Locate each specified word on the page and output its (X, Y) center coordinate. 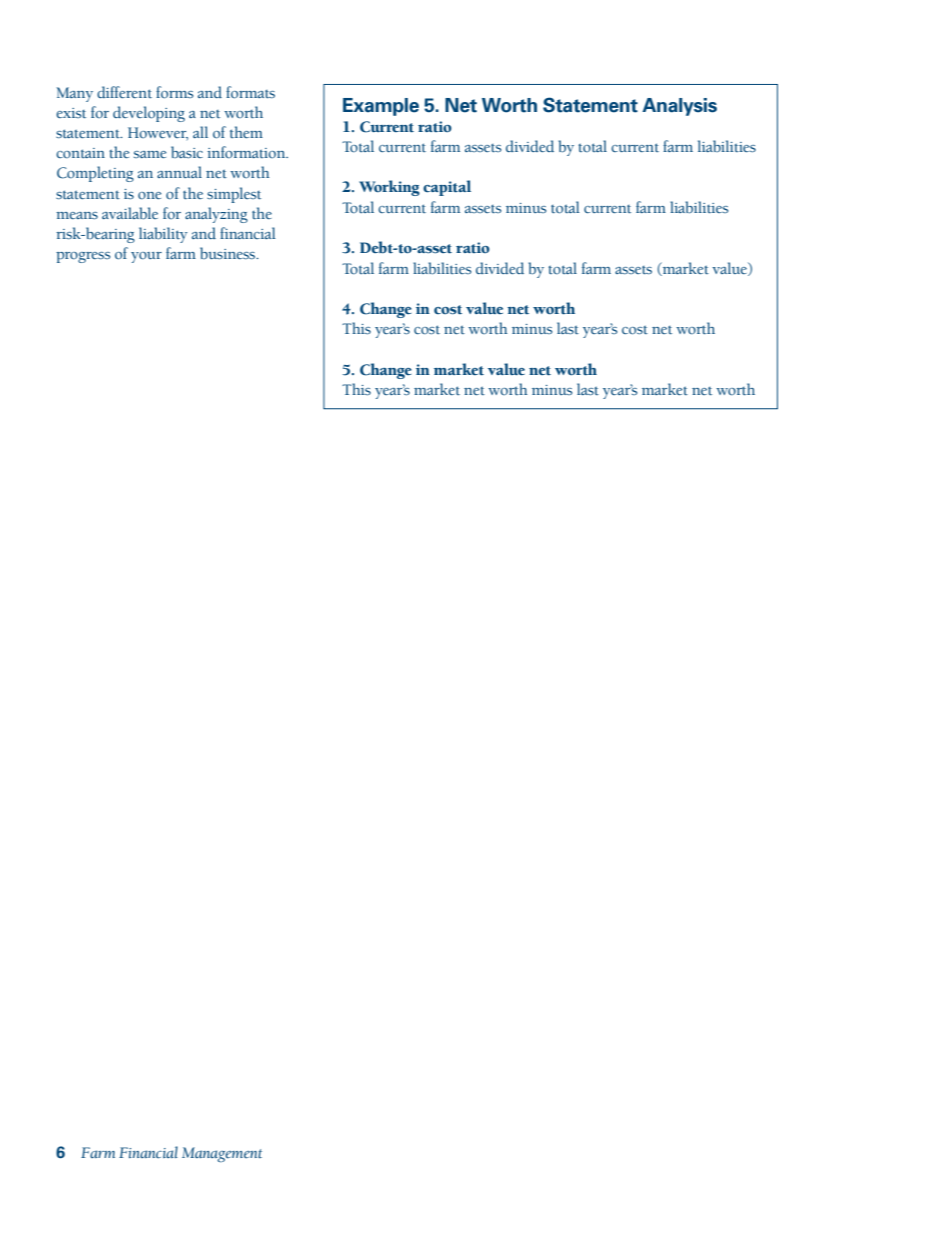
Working (389, 188)
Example (381, 107)
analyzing (216, 215)
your (146, 257)
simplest (234, 195)
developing (149, 114)
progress (83, 257)
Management (222, 1155)
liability (163, 235)
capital (447, 188)
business (229, 253)
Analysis (679, 107)
